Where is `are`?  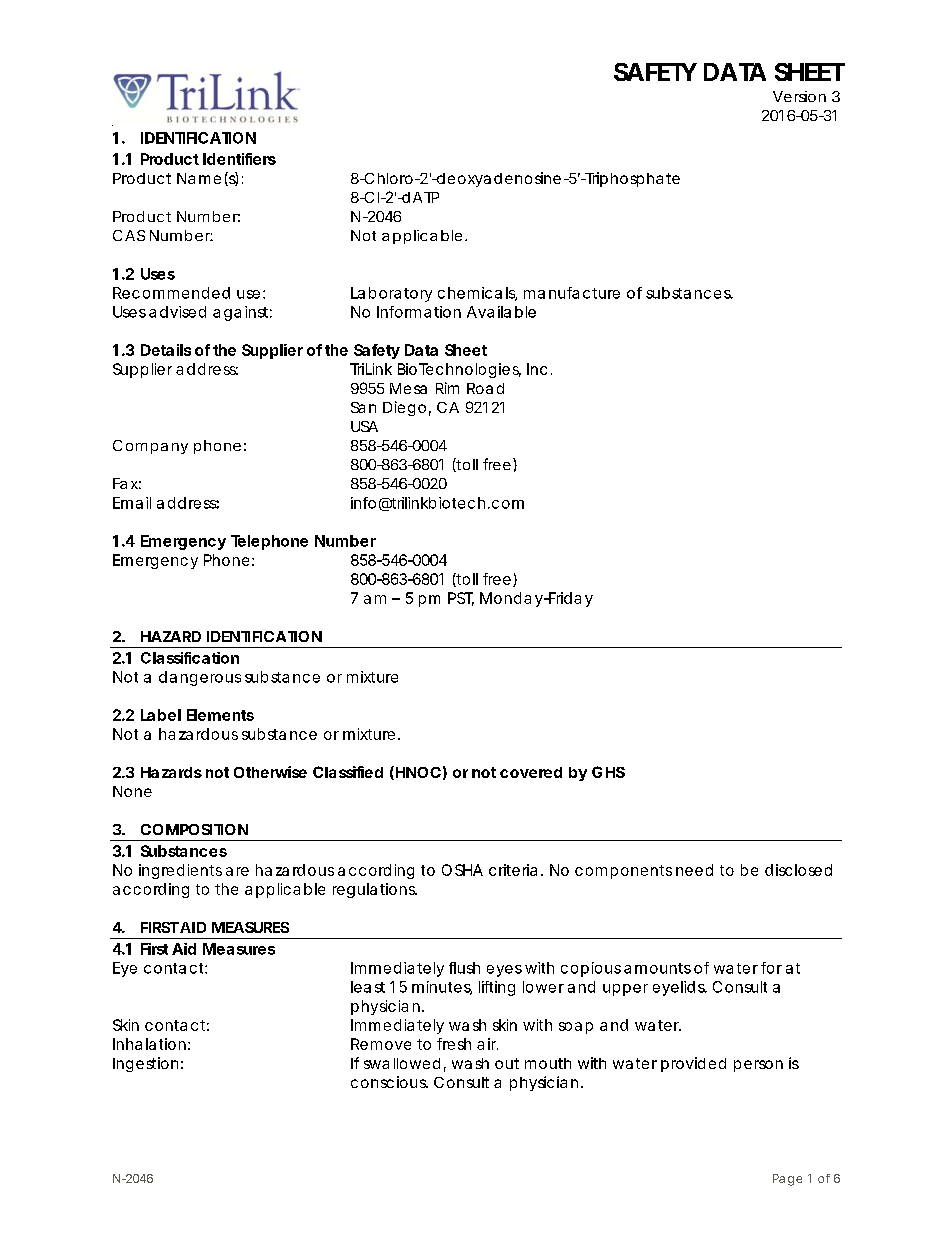 are is located at coordinates (237, 871).
